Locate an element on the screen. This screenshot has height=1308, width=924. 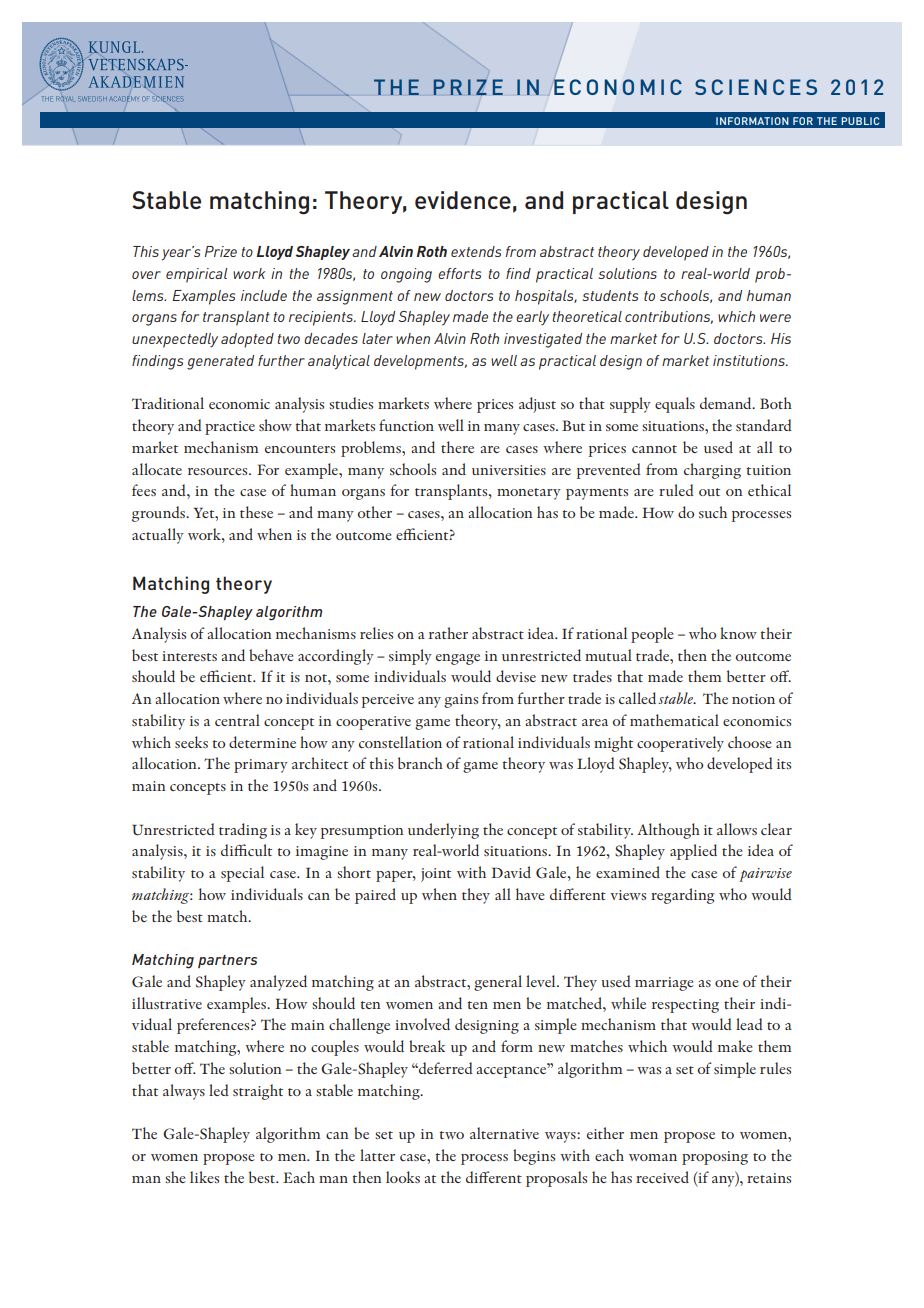
evidence is located at coordinates (463, 200).
